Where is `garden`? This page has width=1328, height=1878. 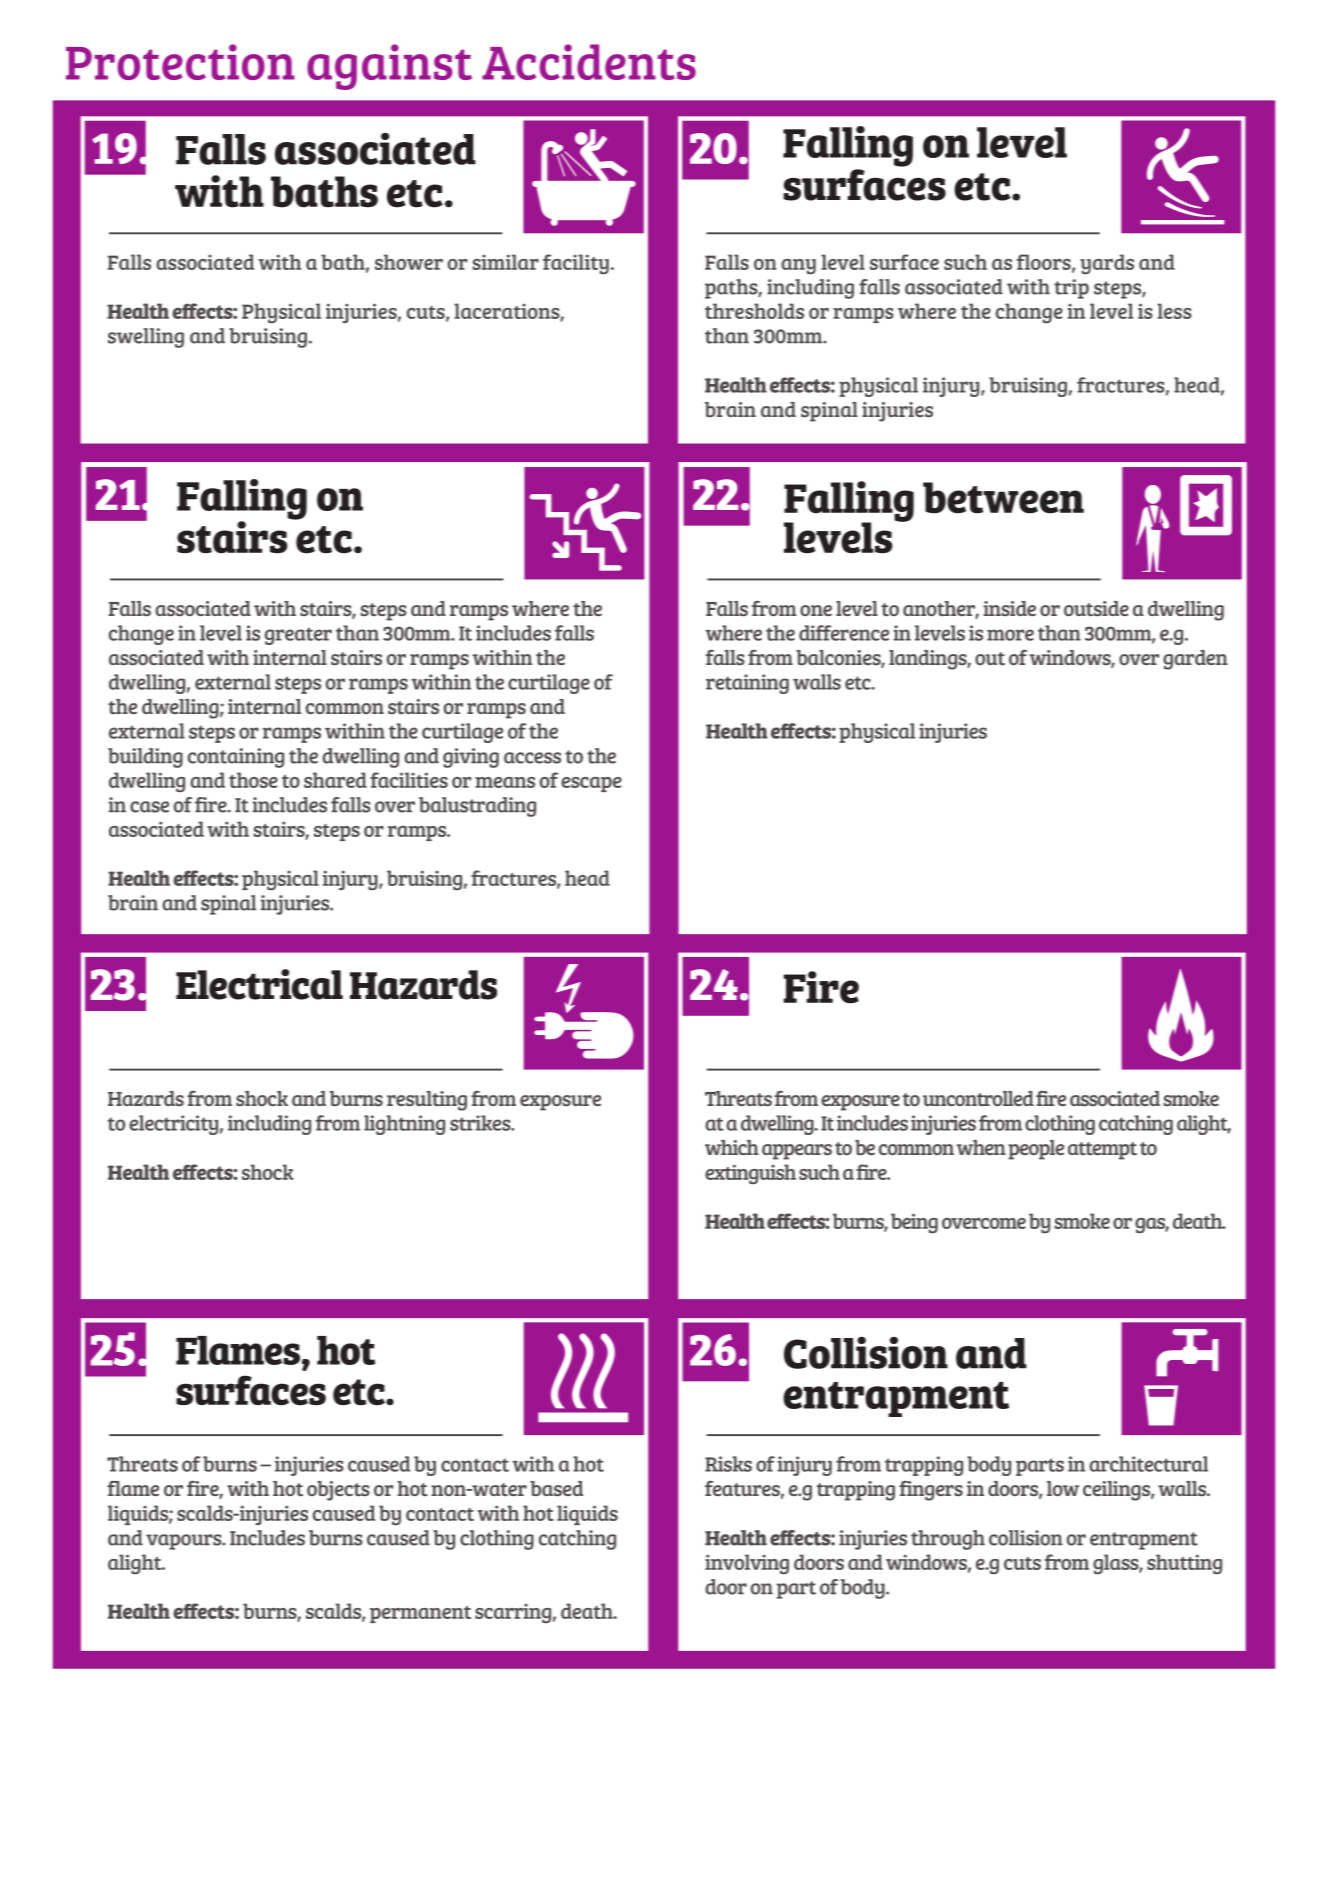
garden is located at coordinates (1195, 660).
